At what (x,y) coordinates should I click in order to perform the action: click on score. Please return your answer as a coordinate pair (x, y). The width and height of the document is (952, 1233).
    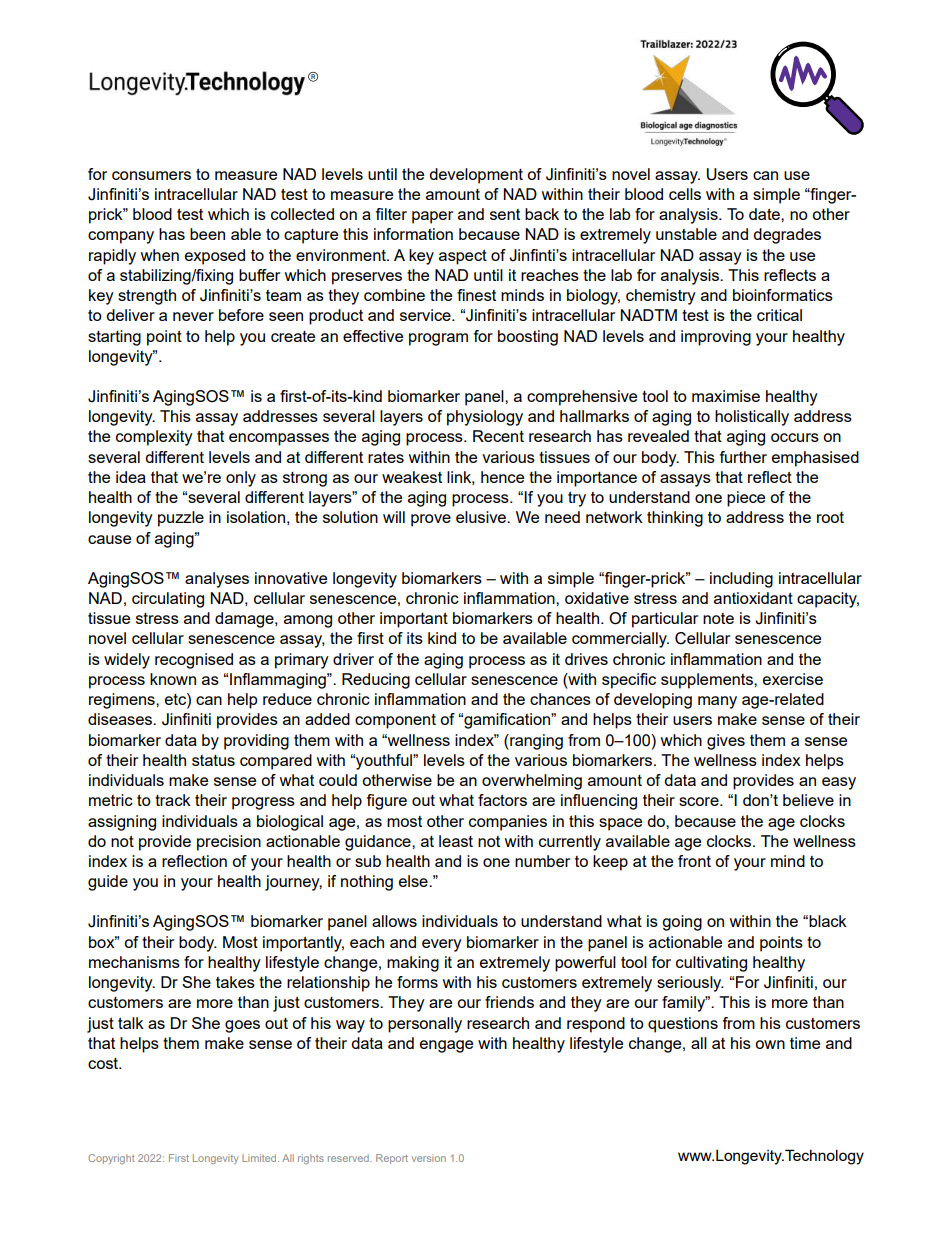
    Looking at the image, I should click on (700, 801).
